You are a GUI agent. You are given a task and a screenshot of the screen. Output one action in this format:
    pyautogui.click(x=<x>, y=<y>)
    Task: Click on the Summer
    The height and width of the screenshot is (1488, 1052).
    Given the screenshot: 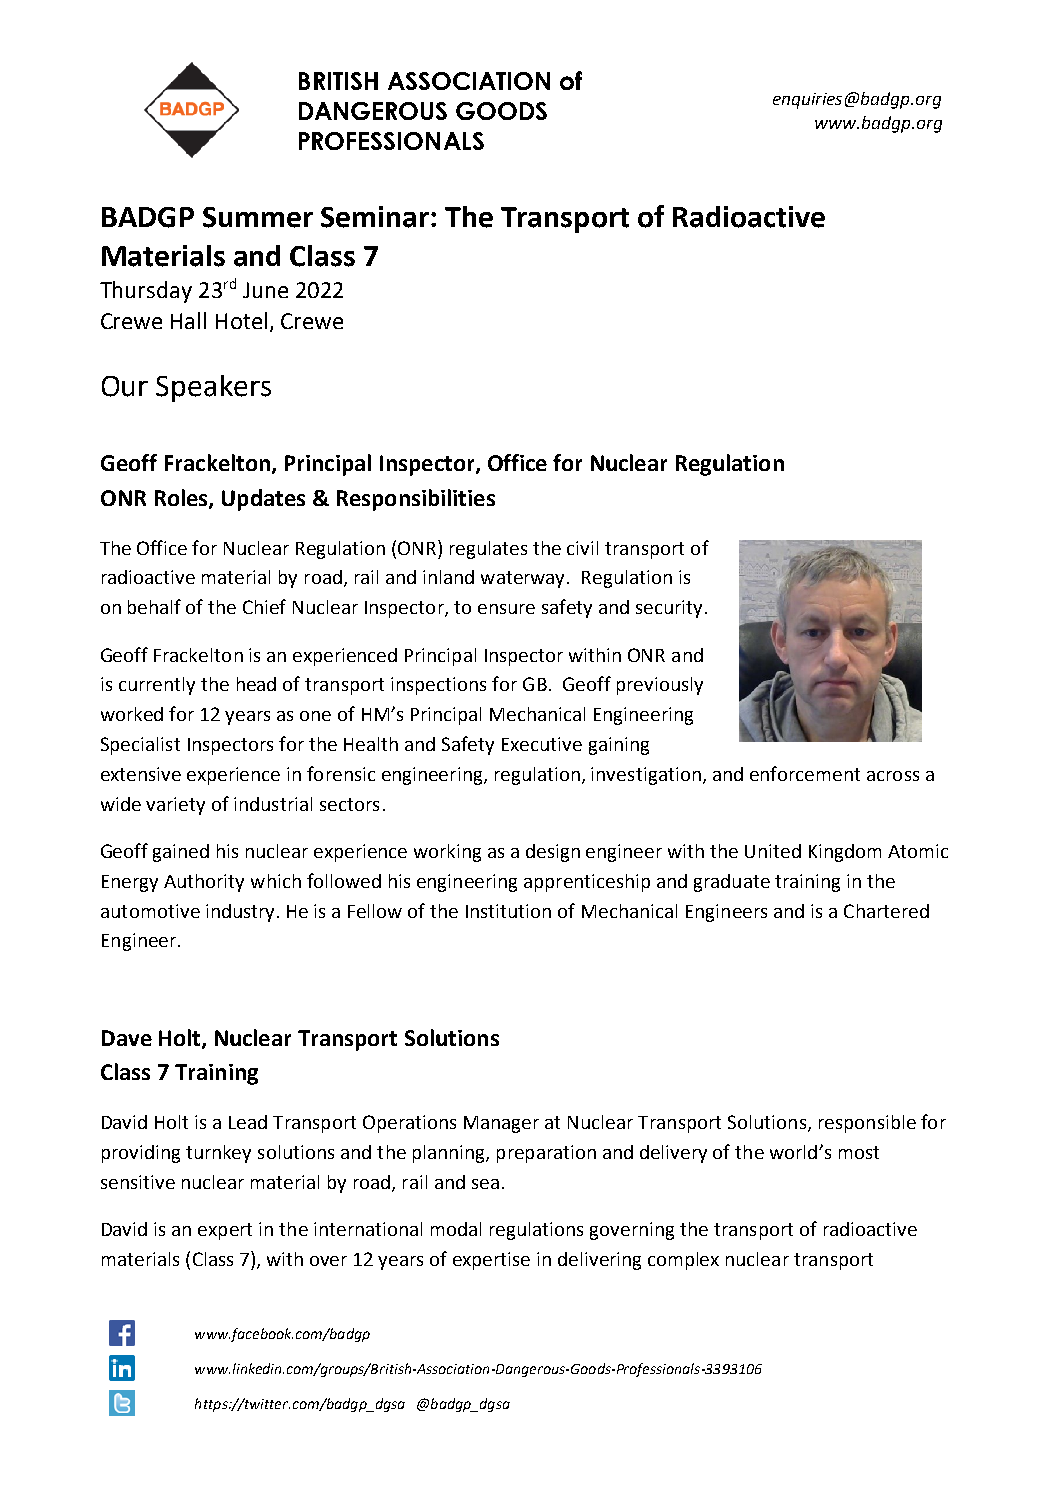 What is the action you would take?
    pyautogui.click(x=258, y=217)
